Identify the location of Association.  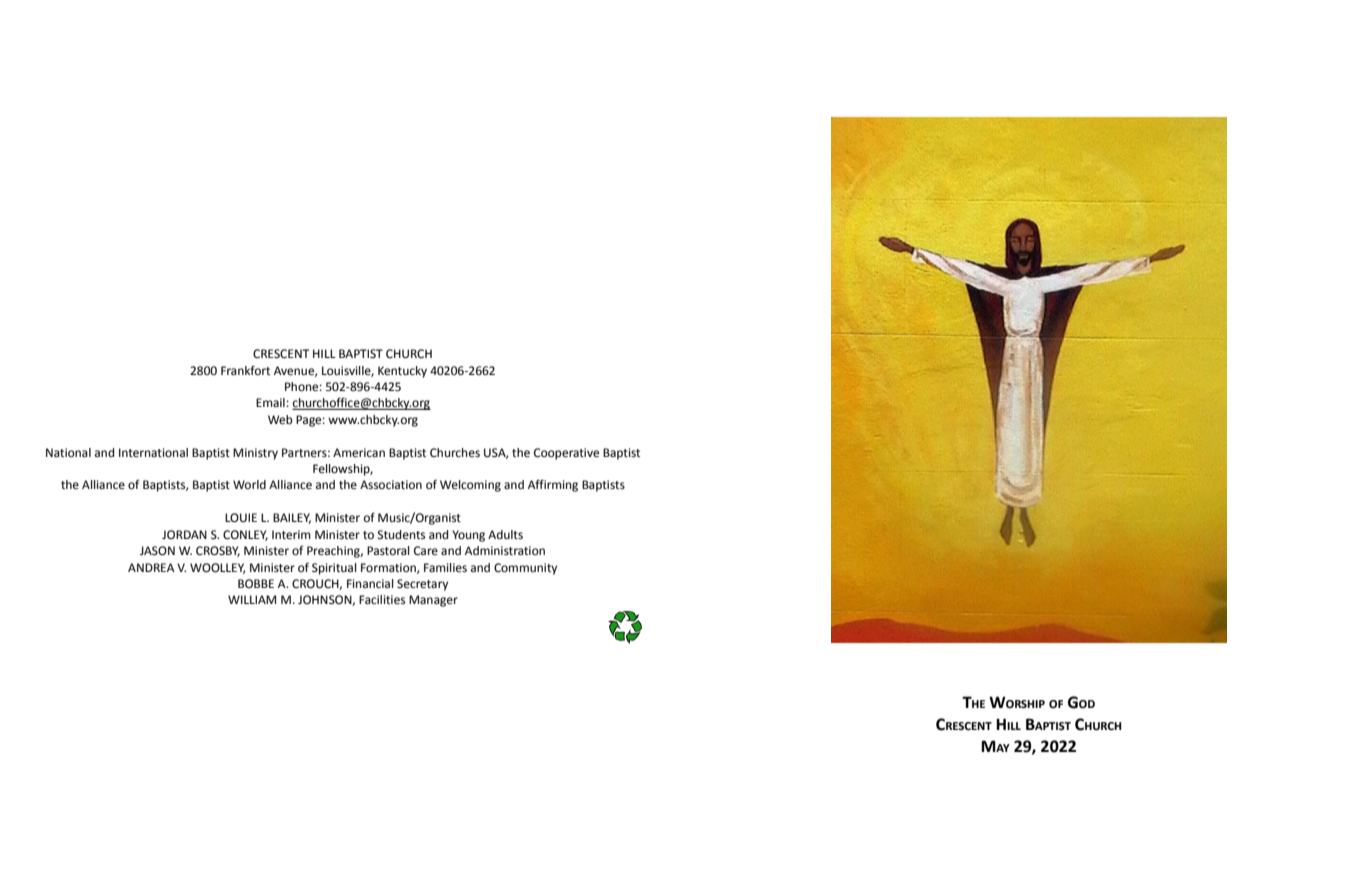
(391, 485).
